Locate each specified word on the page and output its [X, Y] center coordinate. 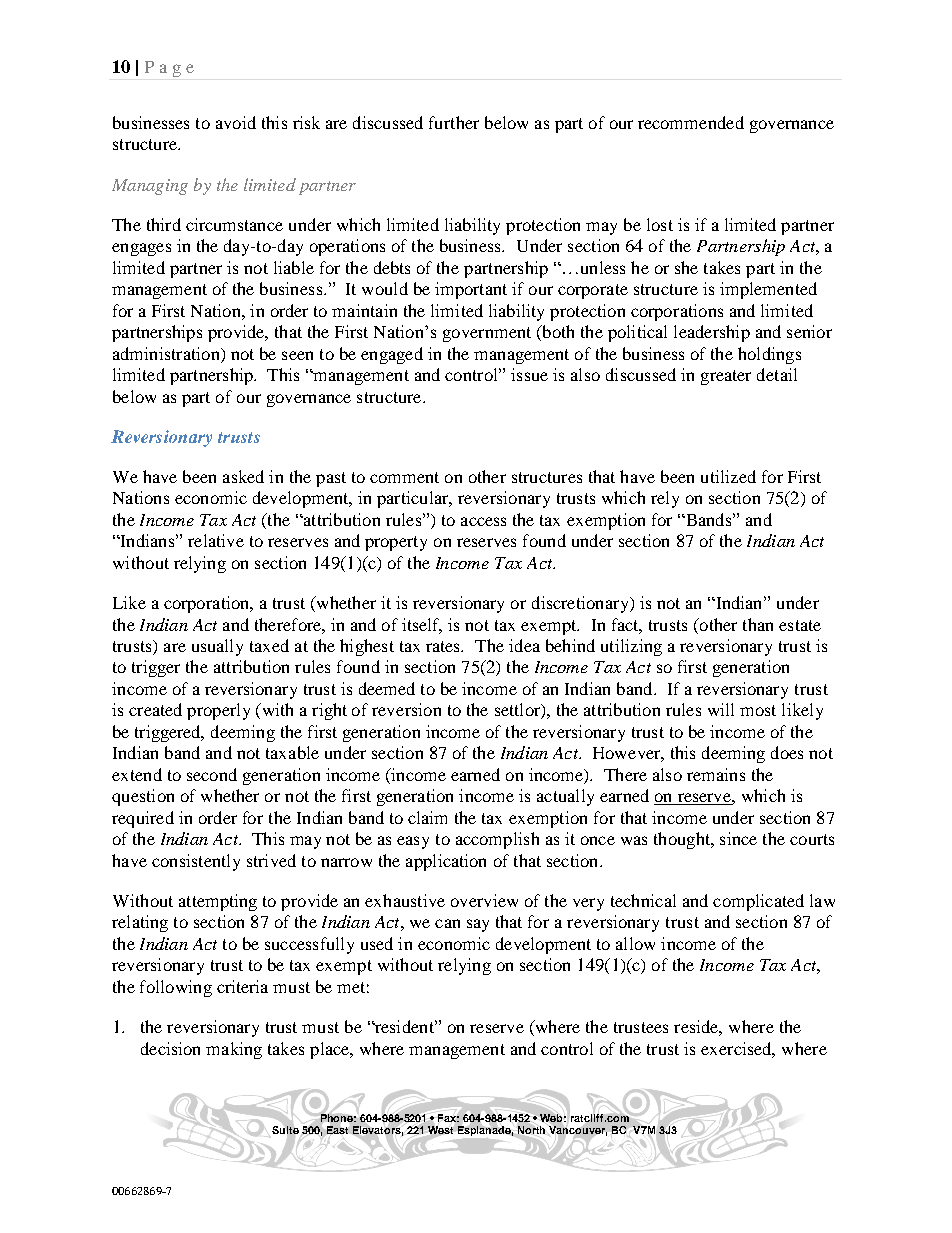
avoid [236, 122]
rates [444, 646]
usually [217, 647]
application [446, 862]
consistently [196, 862]
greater [726, 377]
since [738, 838]
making [234, 1050]
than [758, 624]
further [454, 122]
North [531, 1130]
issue [529, 374]
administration [167, 353]
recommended [691, 122]
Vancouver [578, 1131]
